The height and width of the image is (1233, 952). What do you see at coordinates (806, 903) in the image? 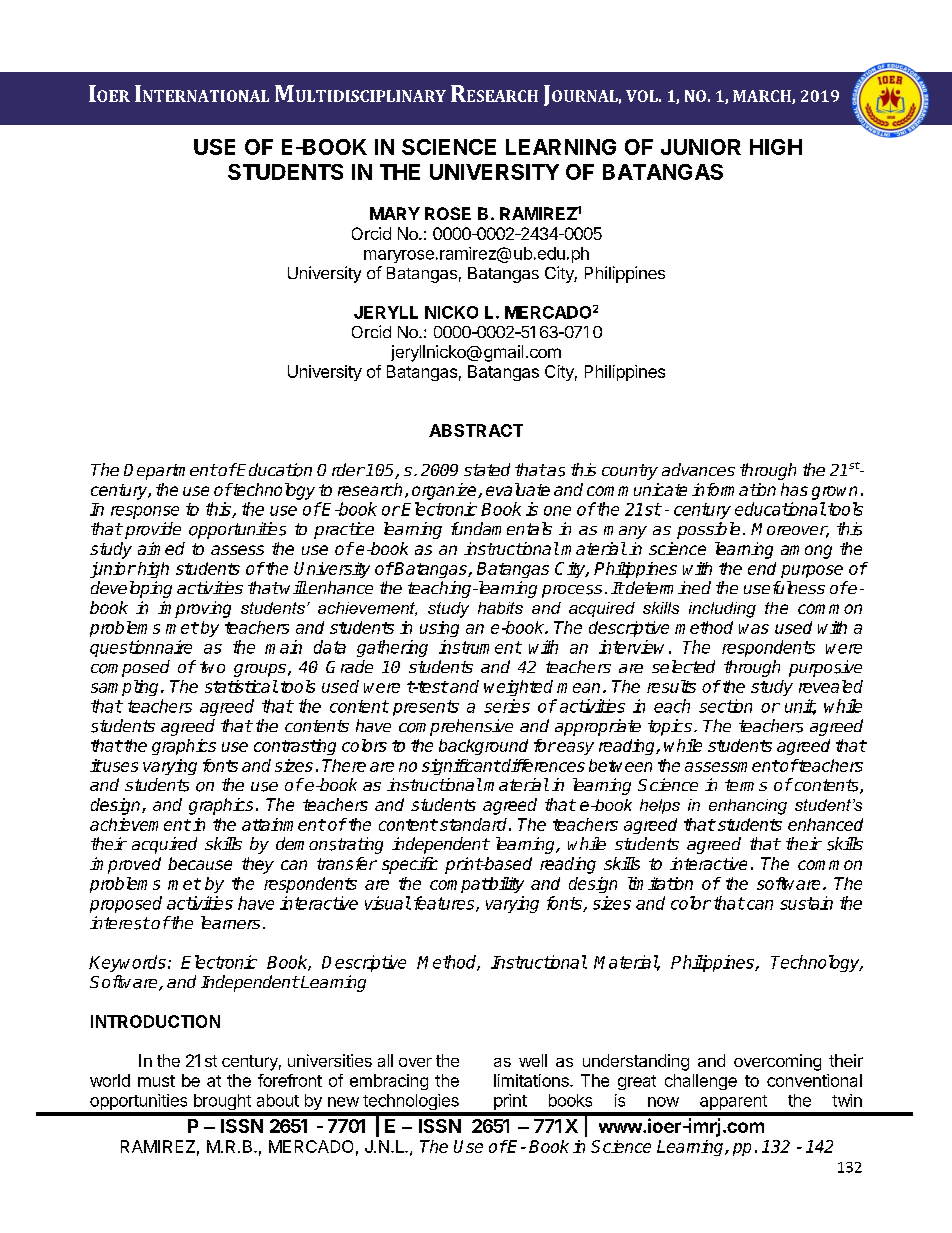
I see `sustain` at bounding box center [806, 903].
